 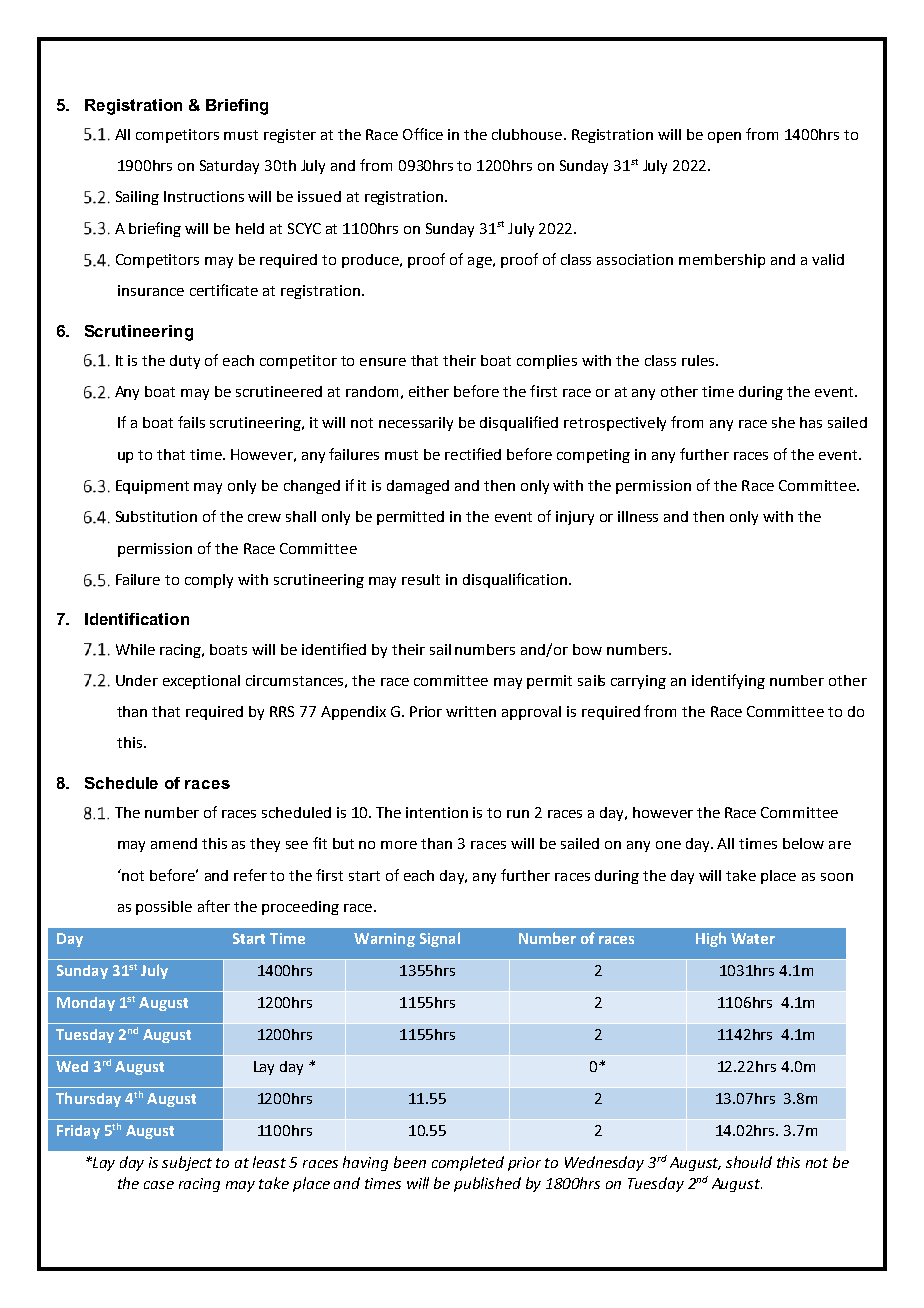 I want to click on identifying, so click(x=728, y=681).
